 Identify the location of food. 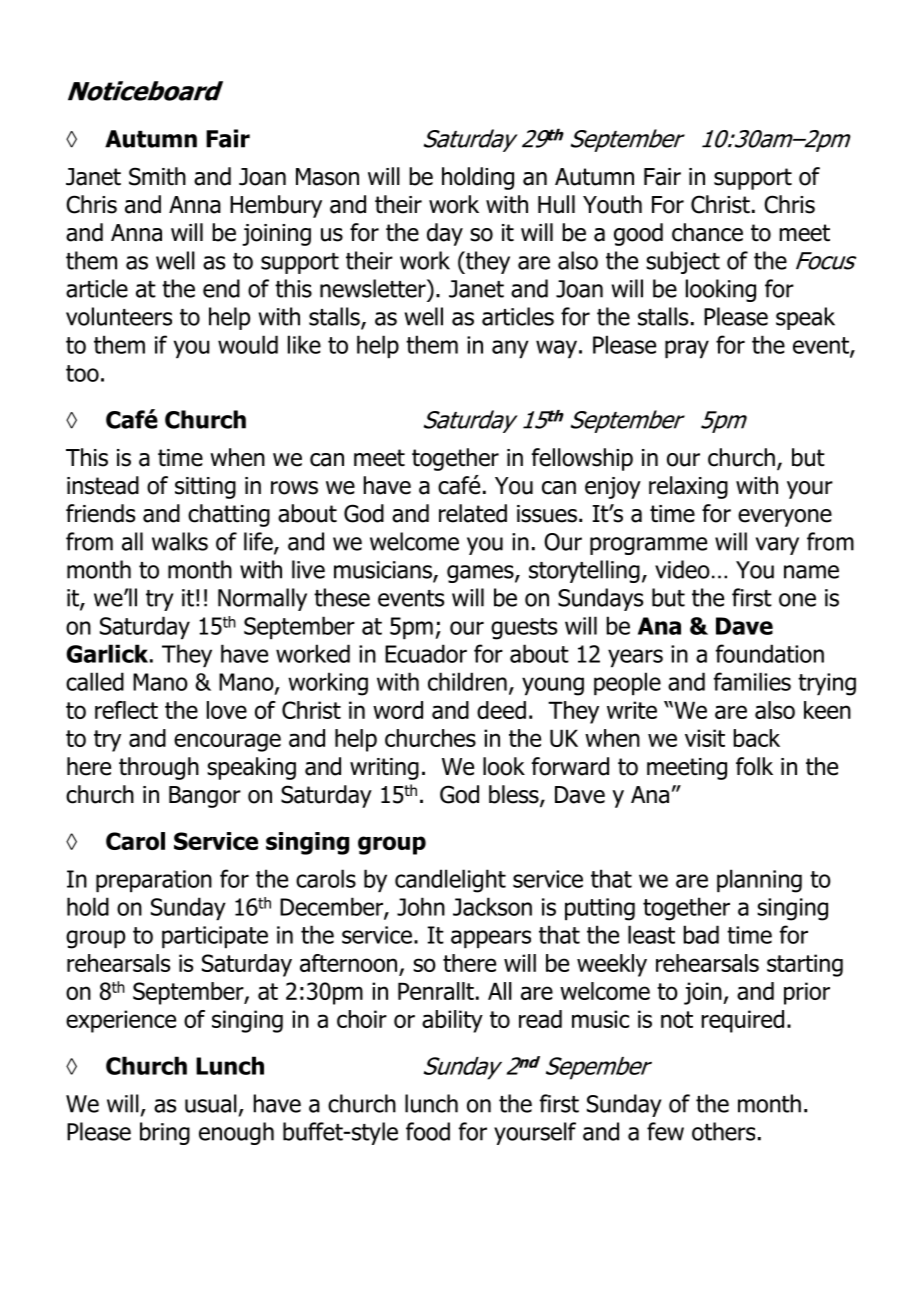
(428, 1131).
